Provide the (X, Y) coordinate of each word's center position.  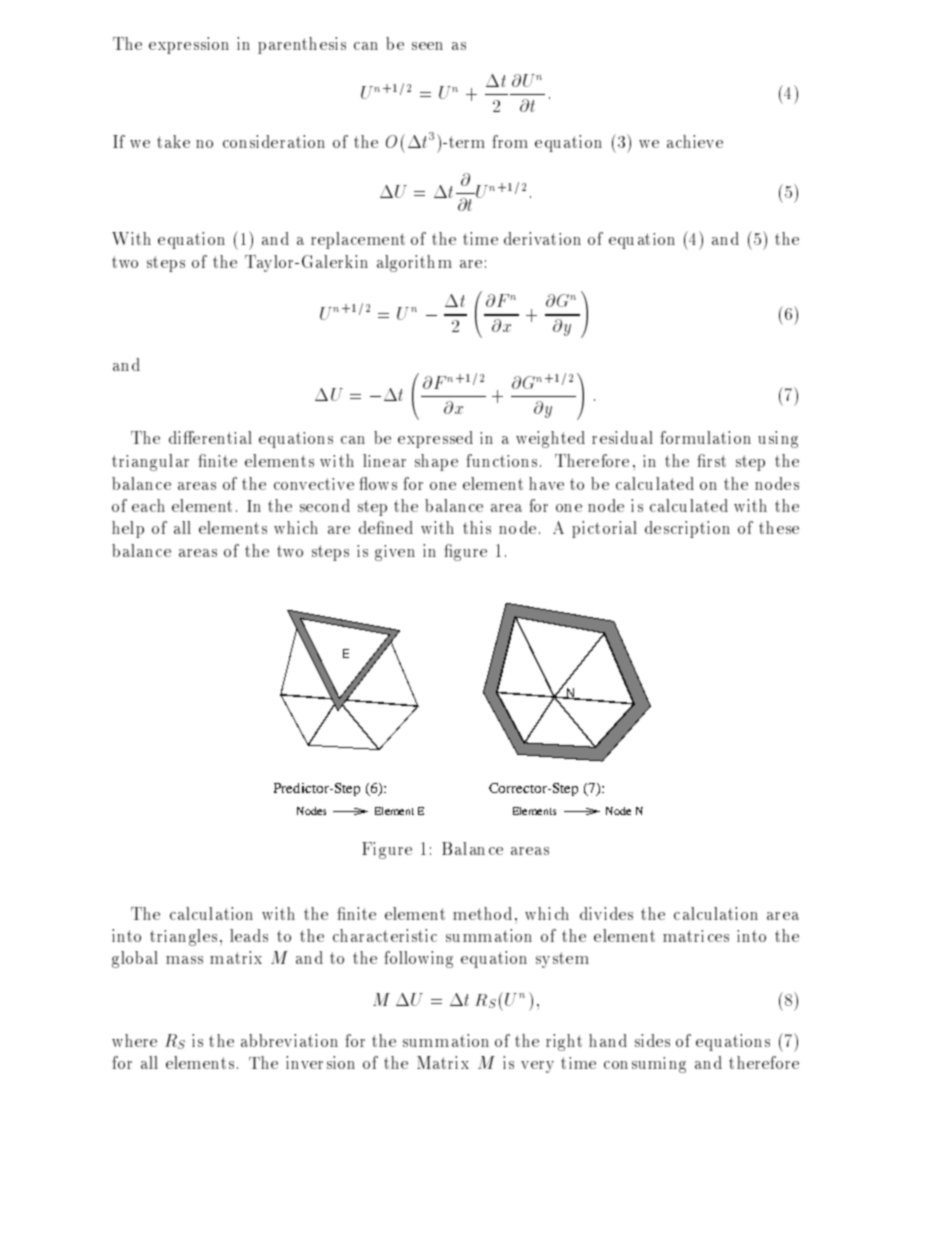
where (134, 1040)
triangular (150, 462)
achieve (695, 141)
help (128, 529)
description (687, 529)
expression (189, 45)
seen (427, 46)
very (537, 1067)
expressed (435, 439)
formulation (705, 437)
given (395, 553)
